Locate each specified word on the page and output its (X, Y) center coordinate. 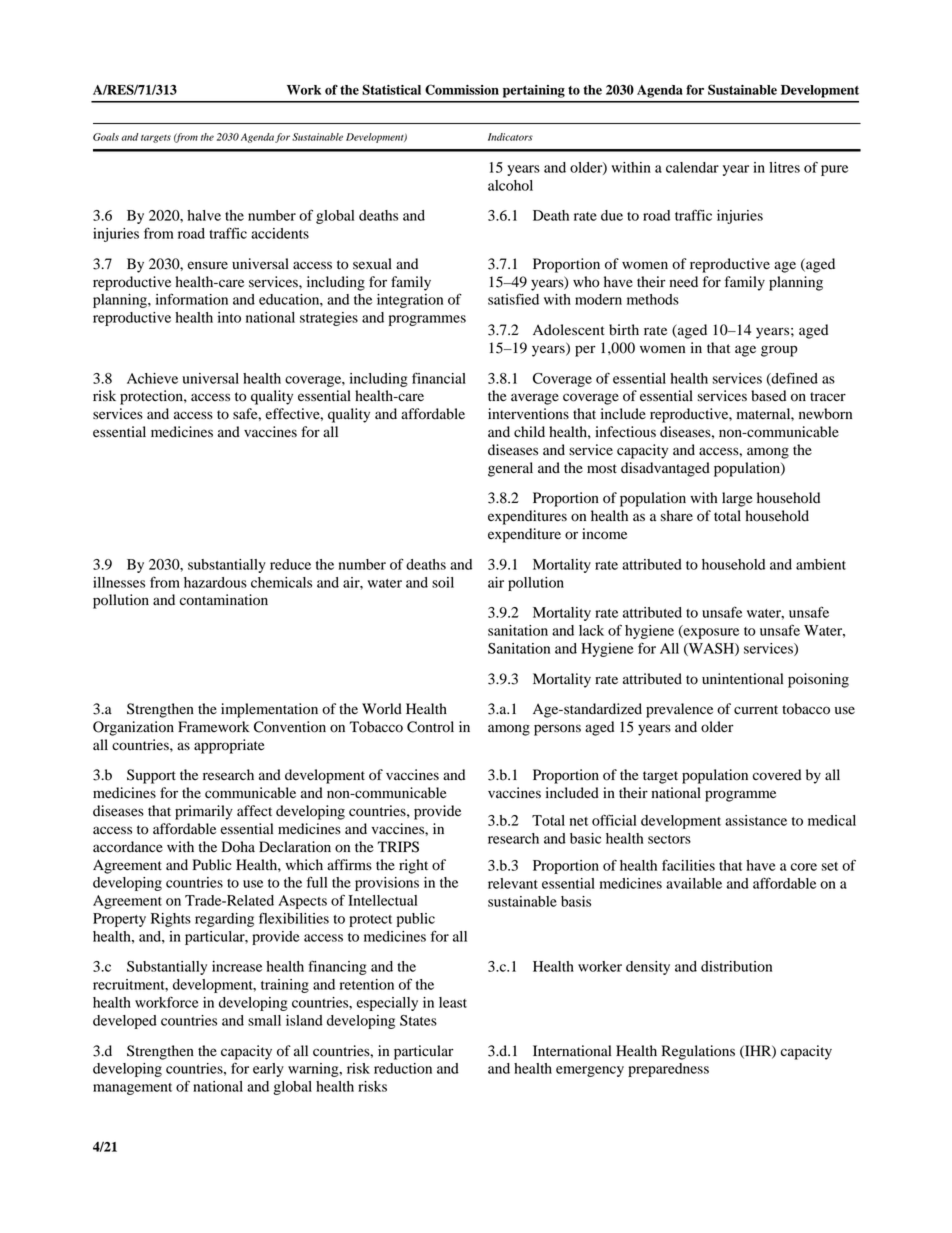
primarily (204, 812)
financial (439, 378)
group (779, 351)
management (132, 1089)
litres (784, 167)
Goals (106, 137)
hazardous (215, 582)
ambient (821, 564)
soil (443, 582)
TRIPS (398, 847)
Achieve (152, 378)
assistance (756, 820)
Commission (462, 89)
